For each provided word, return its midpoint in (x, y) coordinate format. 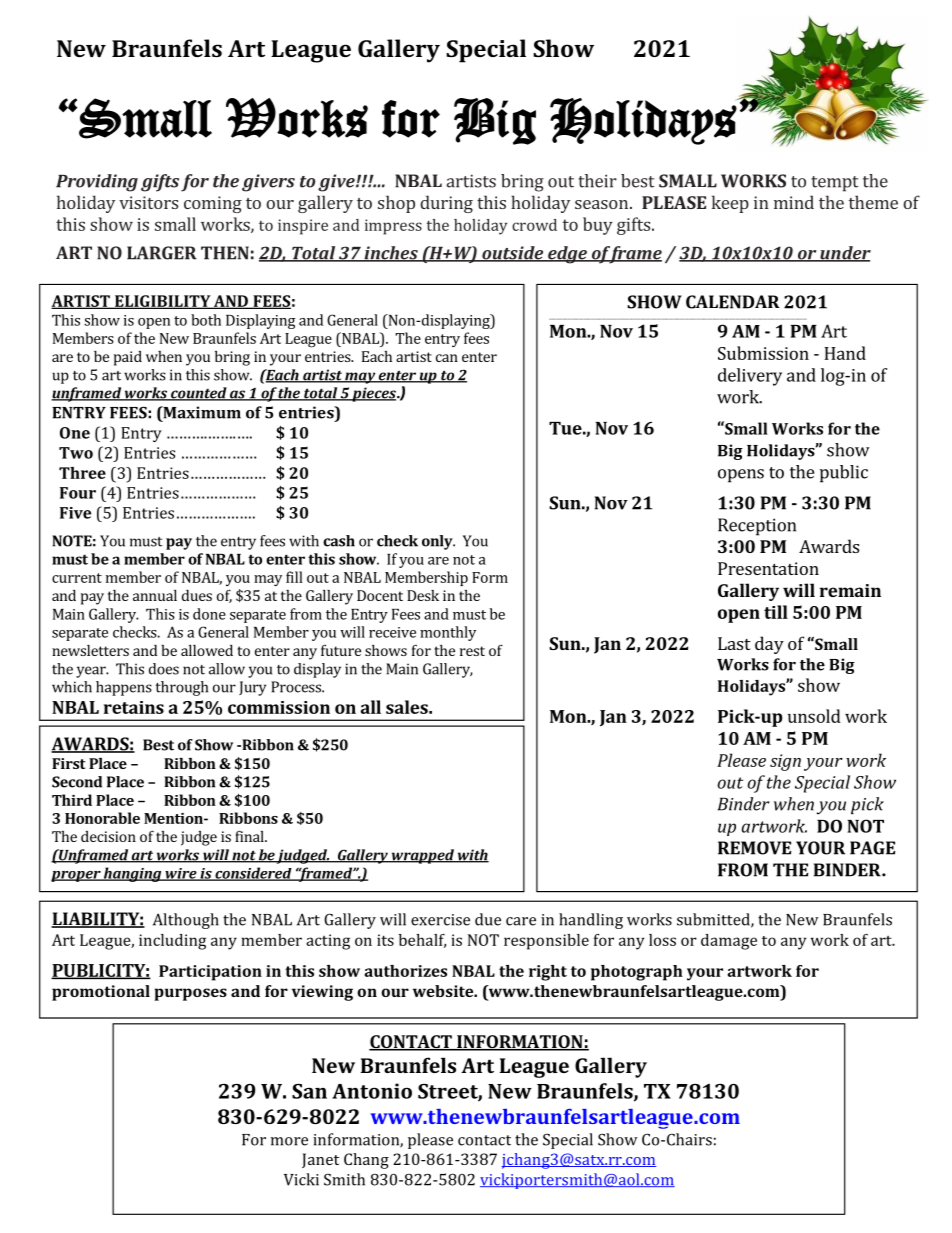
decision (108, 836)
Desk (423, 595)
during (446, 204)
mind (794, 202)
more (289, 1141)
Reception (757, 527)
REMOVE (754, 848)
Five (75, 513)
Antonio (372, 1091)
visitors (148, 202)
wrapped (422, 856)
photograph (637, 973)
